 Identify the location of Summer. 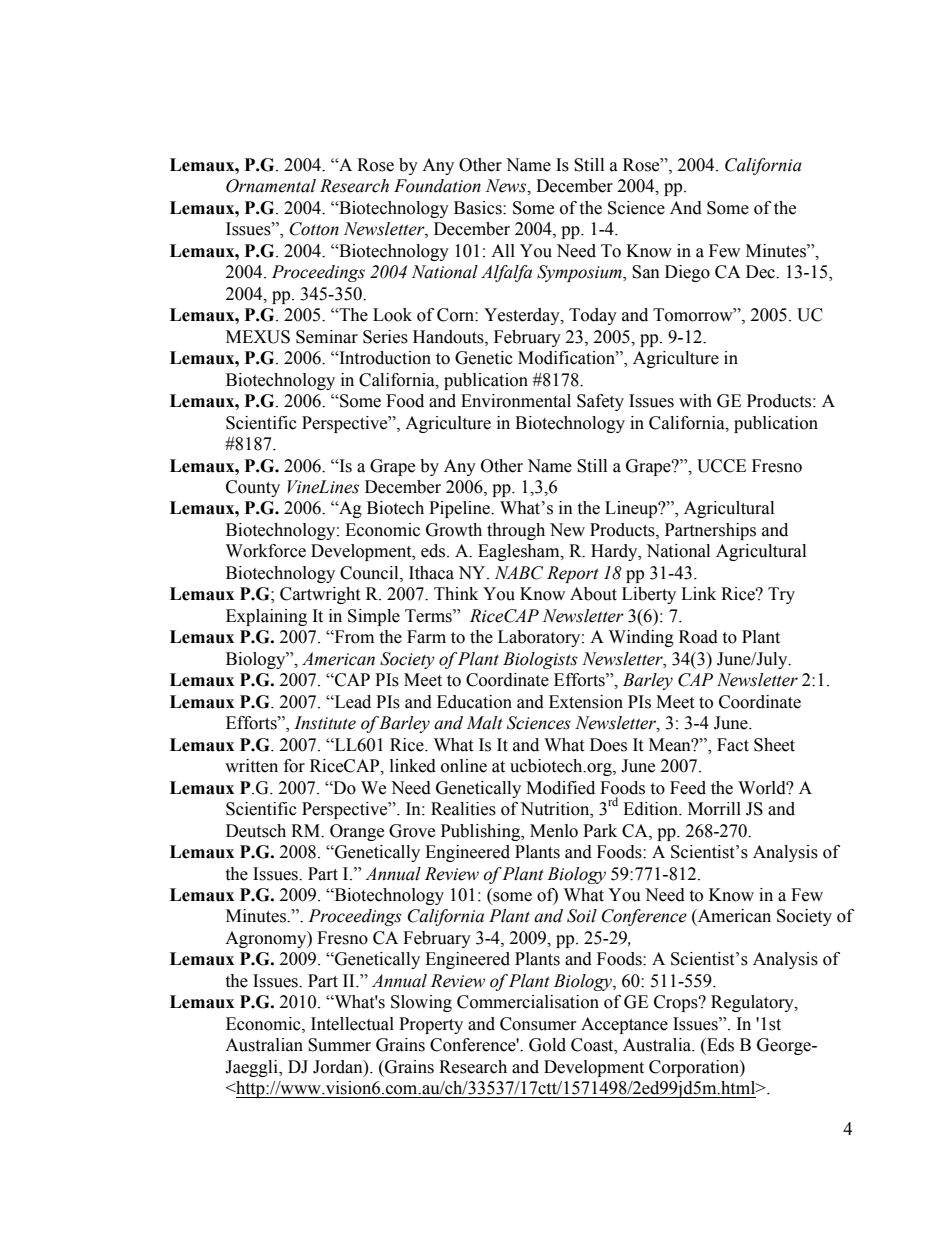
(339, 1045).
